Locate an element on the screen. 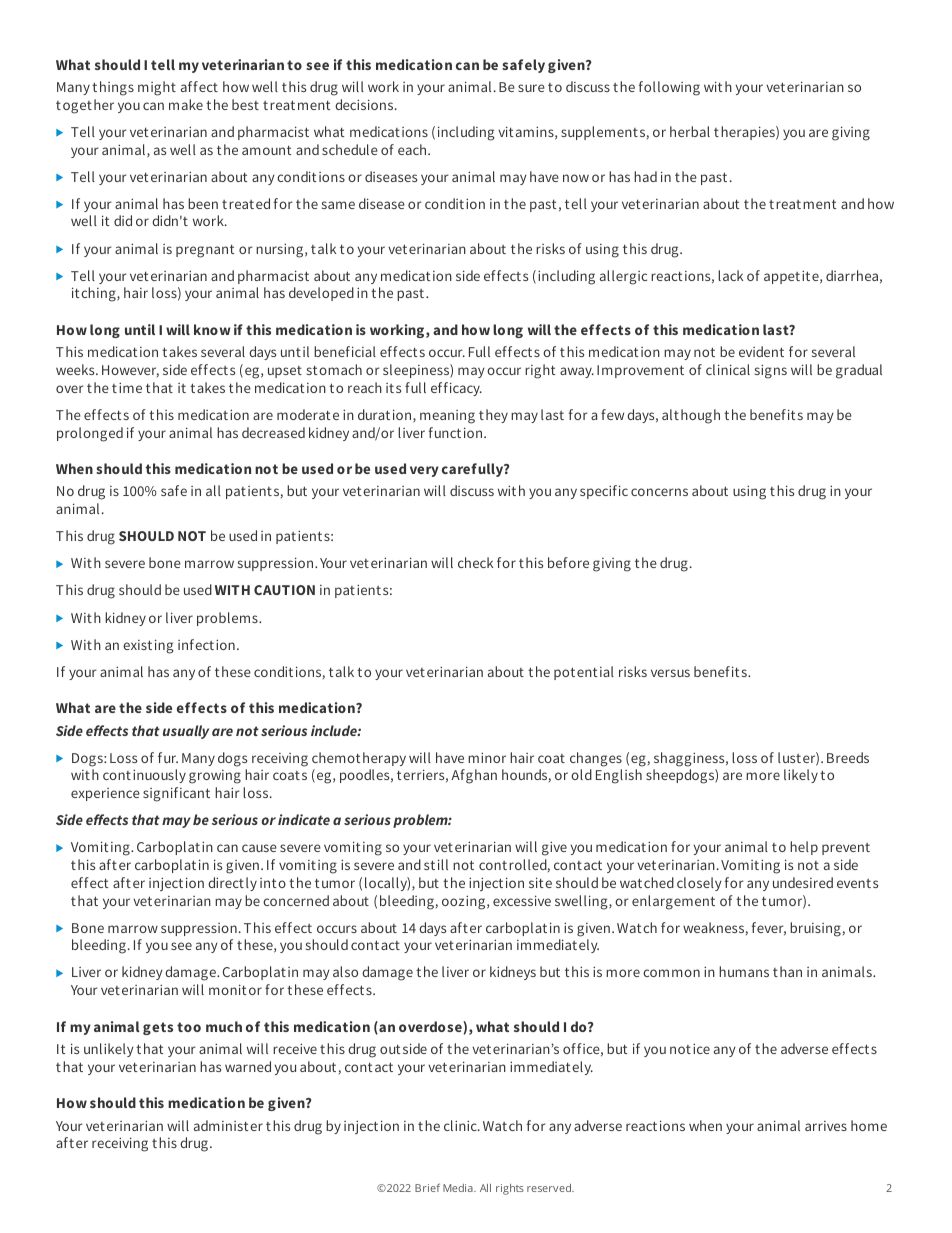 This screenshot has height=1233, width=952. administer is located at coordinates (228, 1125).
